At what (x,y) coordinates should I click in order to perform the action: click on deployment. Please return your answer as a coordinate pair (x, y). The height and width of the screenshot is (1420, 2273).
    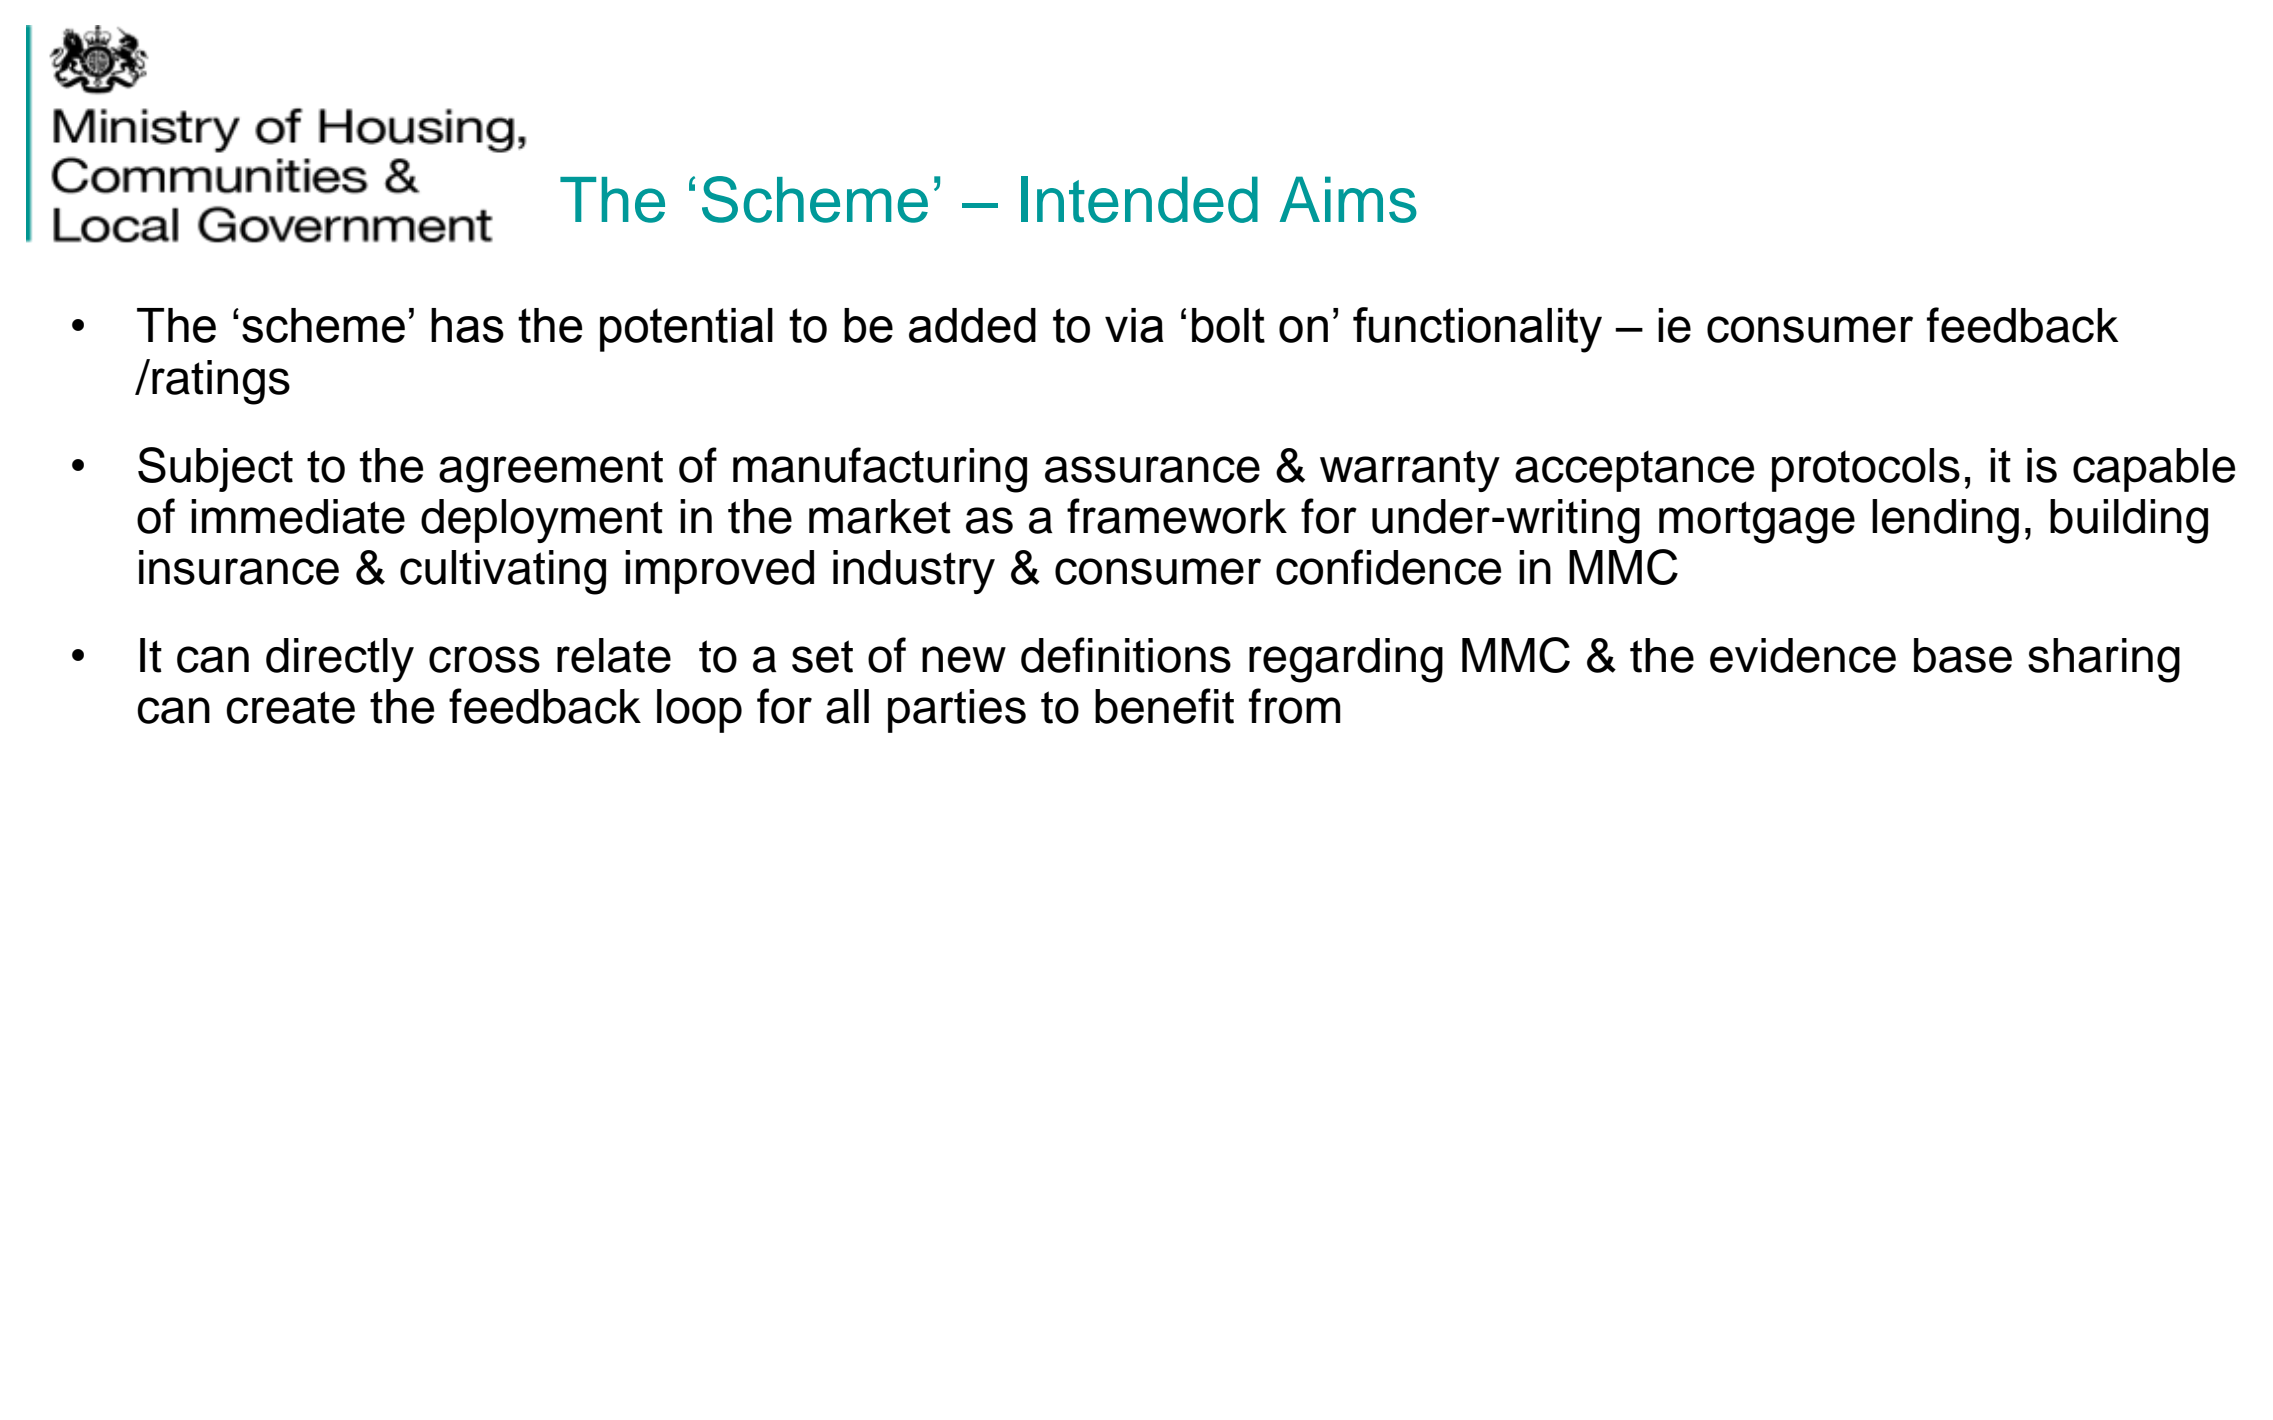
    Looking at the image, I should click on (542, 521).
